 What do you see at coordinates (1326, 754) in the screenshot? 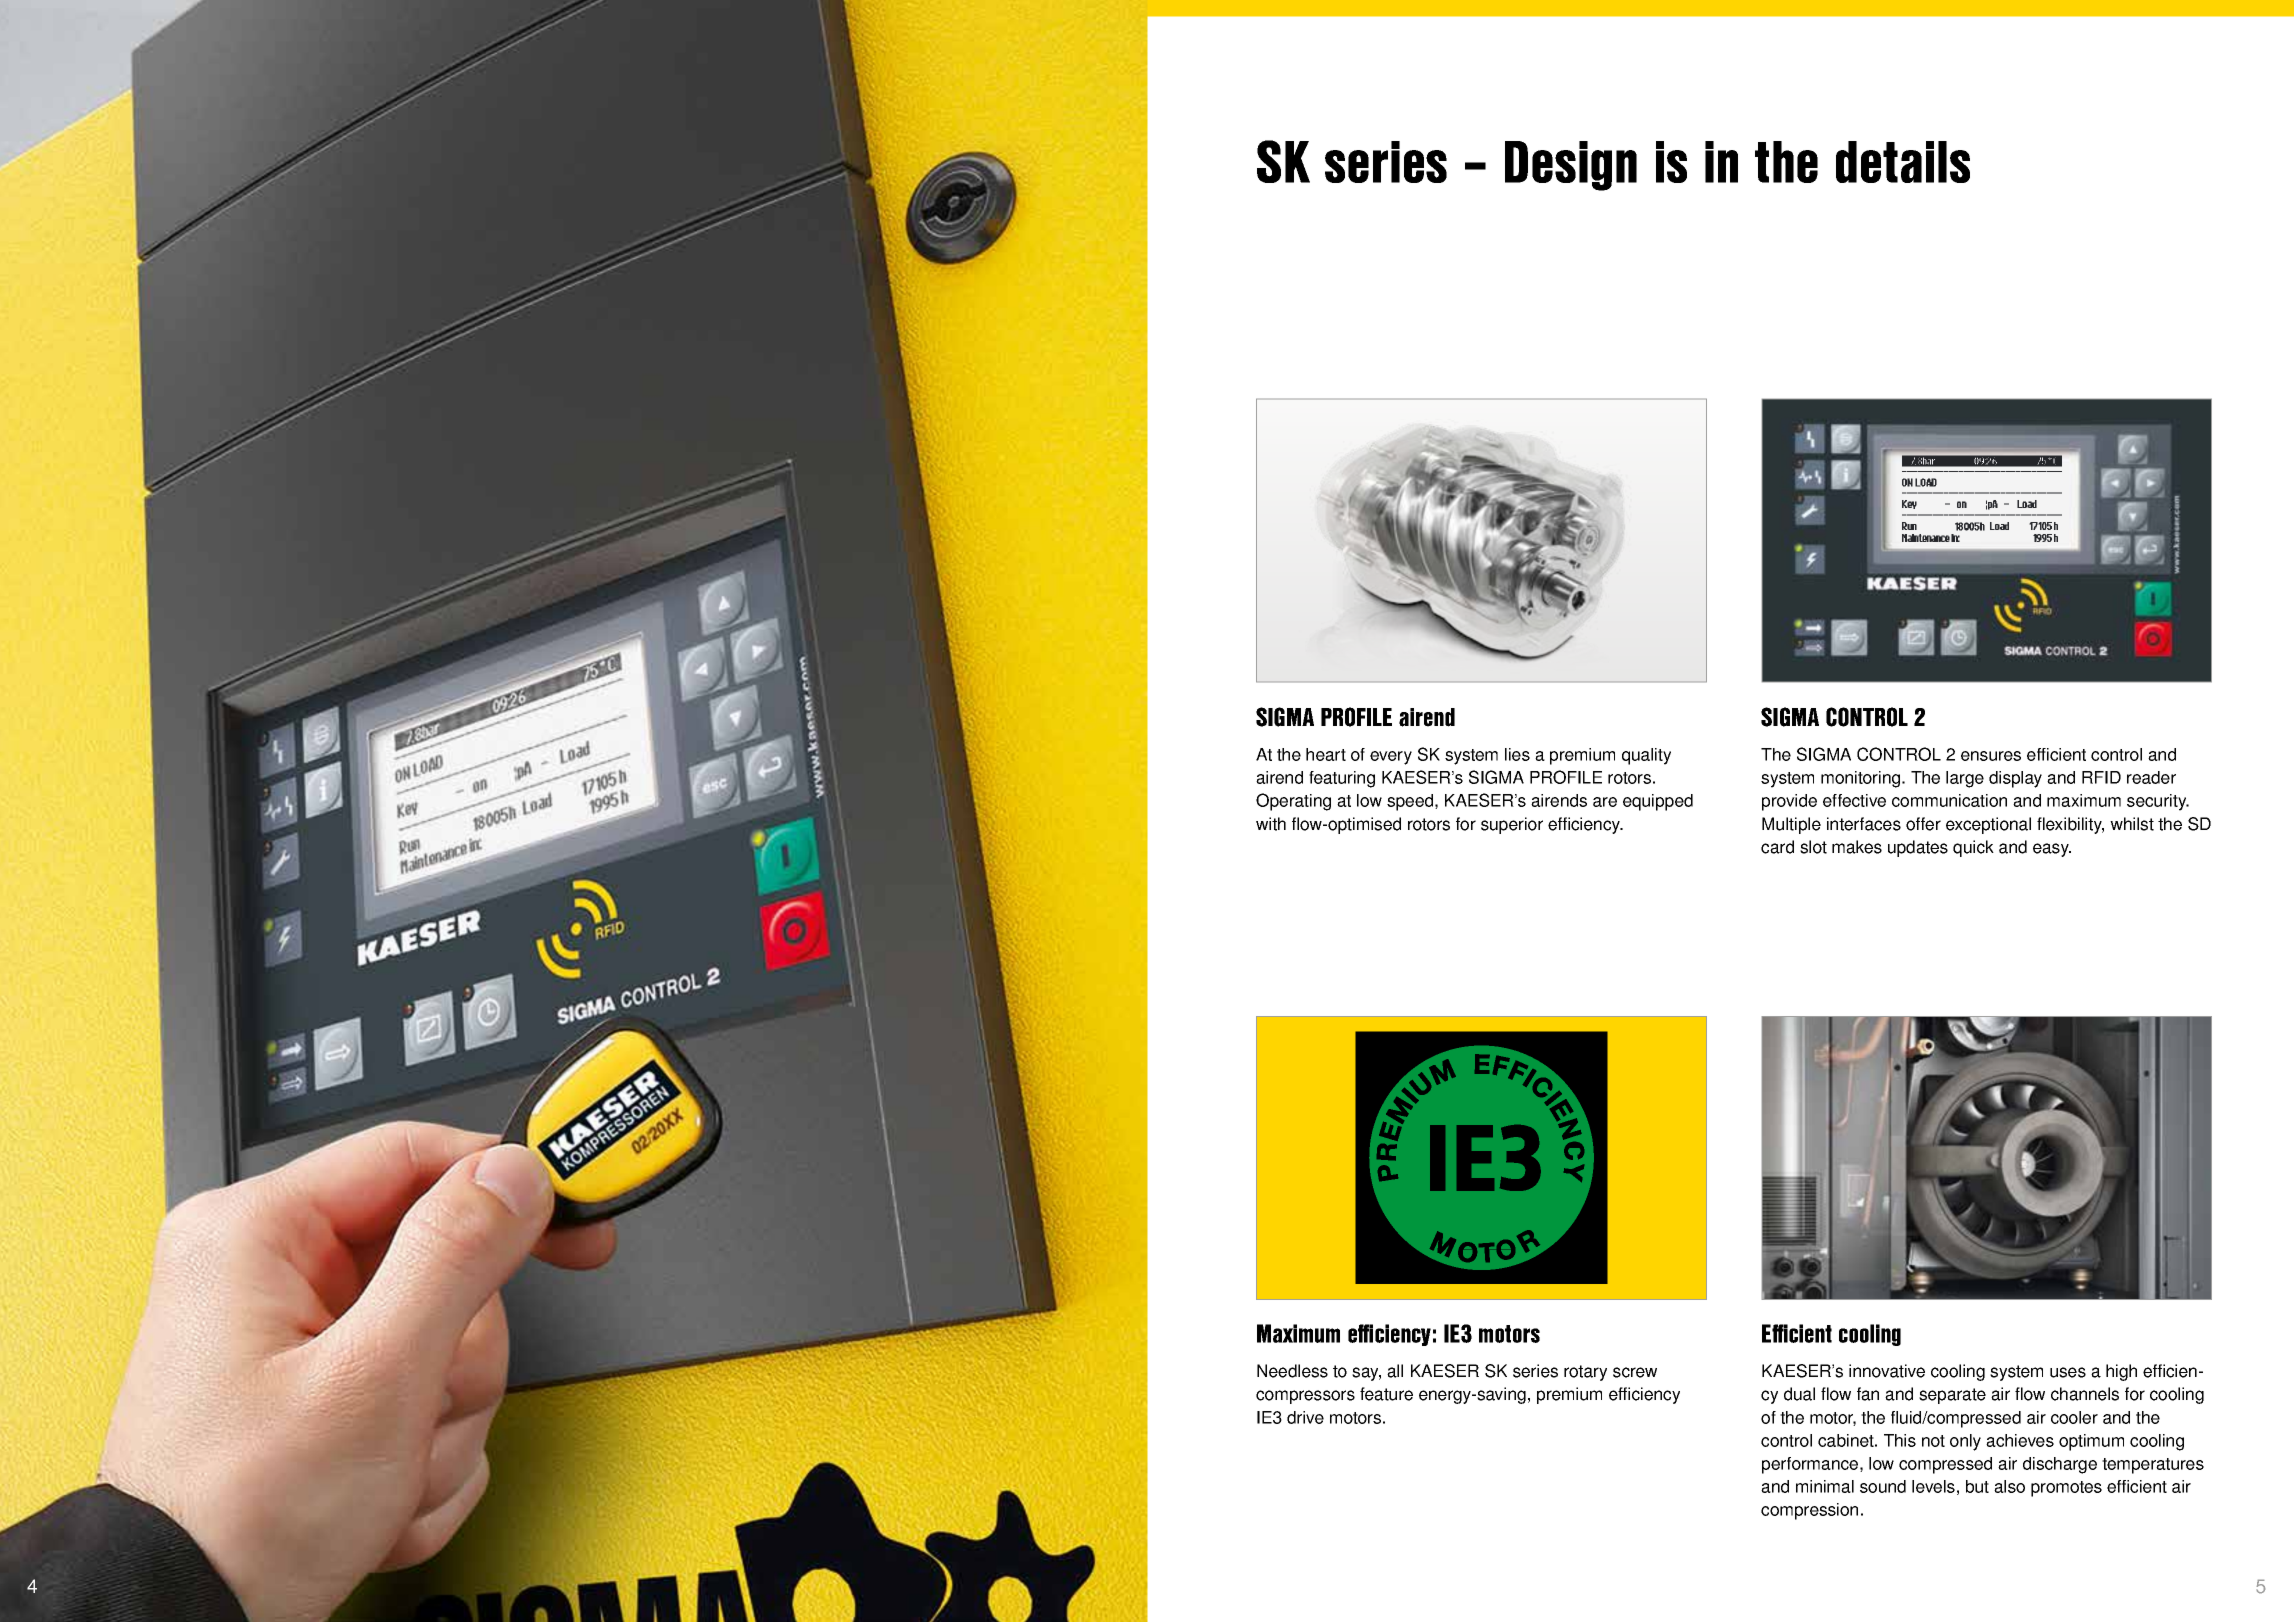
I see `heart` at bounding box center [1326, 754].
